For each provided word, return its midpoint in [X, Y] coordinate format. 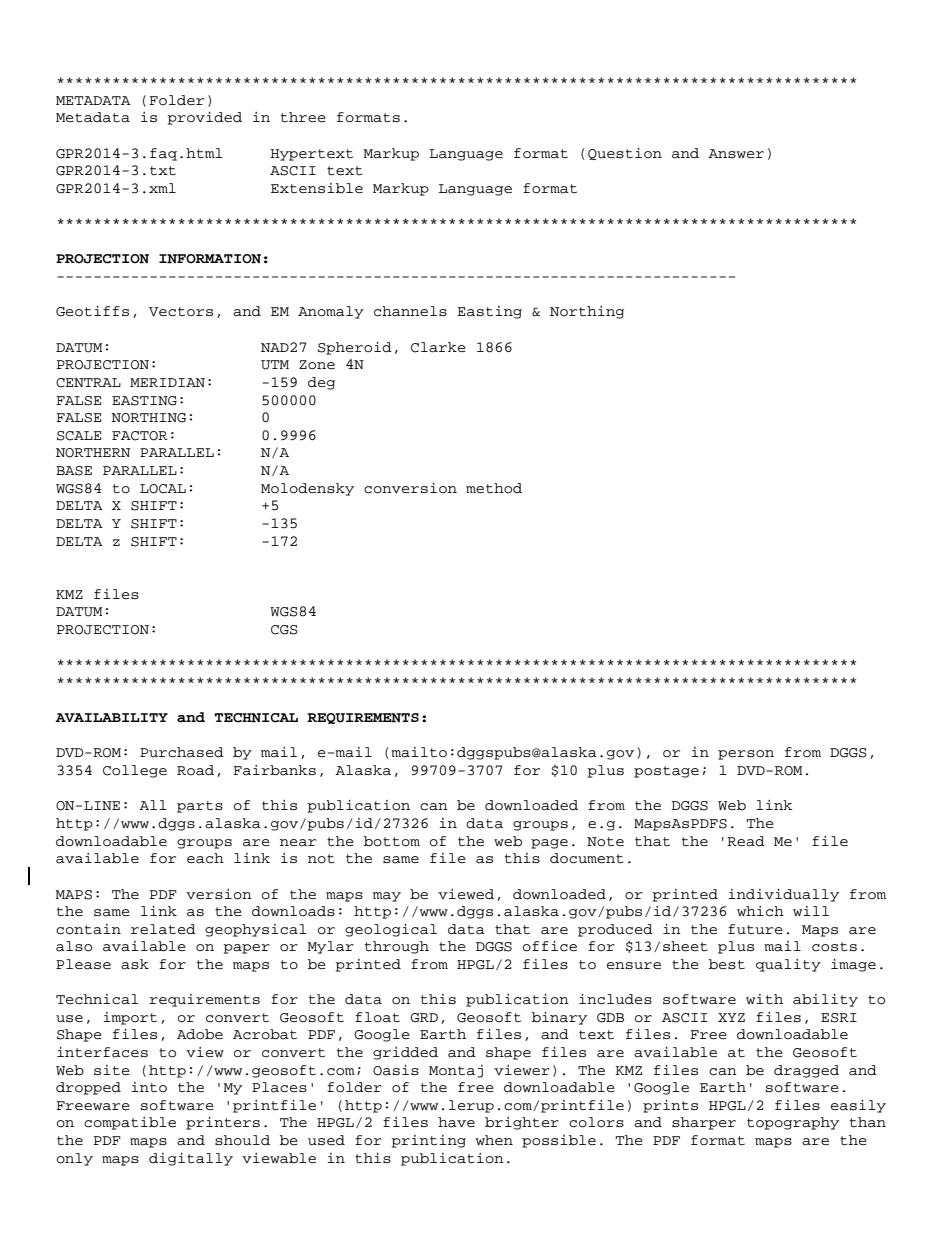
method [494, 488]
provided [204, 118]
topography [793, 1123]
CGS [284, 630]
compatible [130, 1123]
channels [410, 311]
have [456, 1122]
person [746, 755]
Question [625, 154]
